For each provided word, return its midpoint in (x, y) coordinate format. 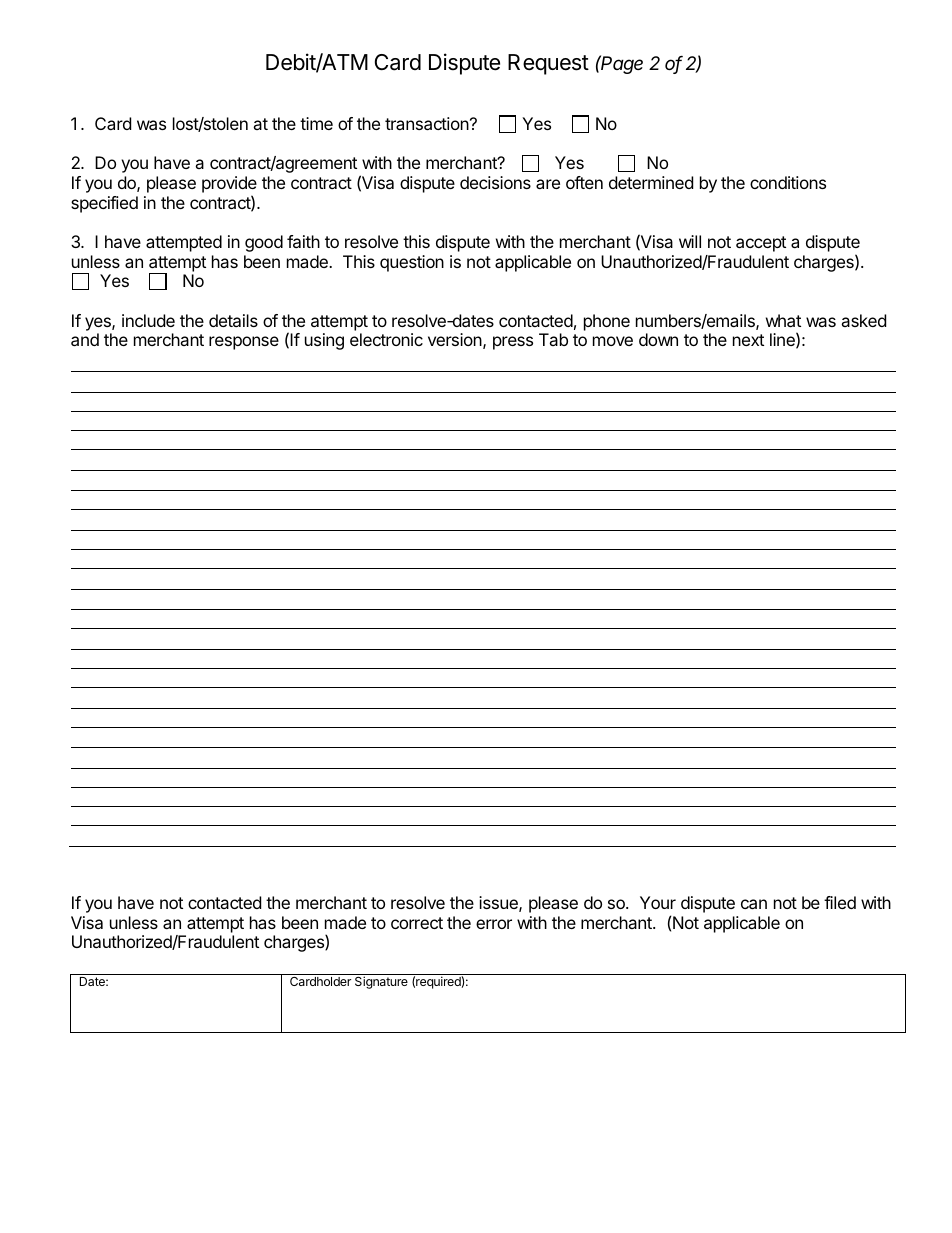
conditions (788, 182)
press (513, 343)
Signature (381, 982)
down (658, 339)
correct (417, 923)
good (264, 243)
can (754, 904)
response (244, 343)
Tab (553, 339)
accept (761, 244)
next (748, 340)
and (85, 339)
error (494, 924)
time (316, 123)
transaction (427, 123)
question (412, 263)
